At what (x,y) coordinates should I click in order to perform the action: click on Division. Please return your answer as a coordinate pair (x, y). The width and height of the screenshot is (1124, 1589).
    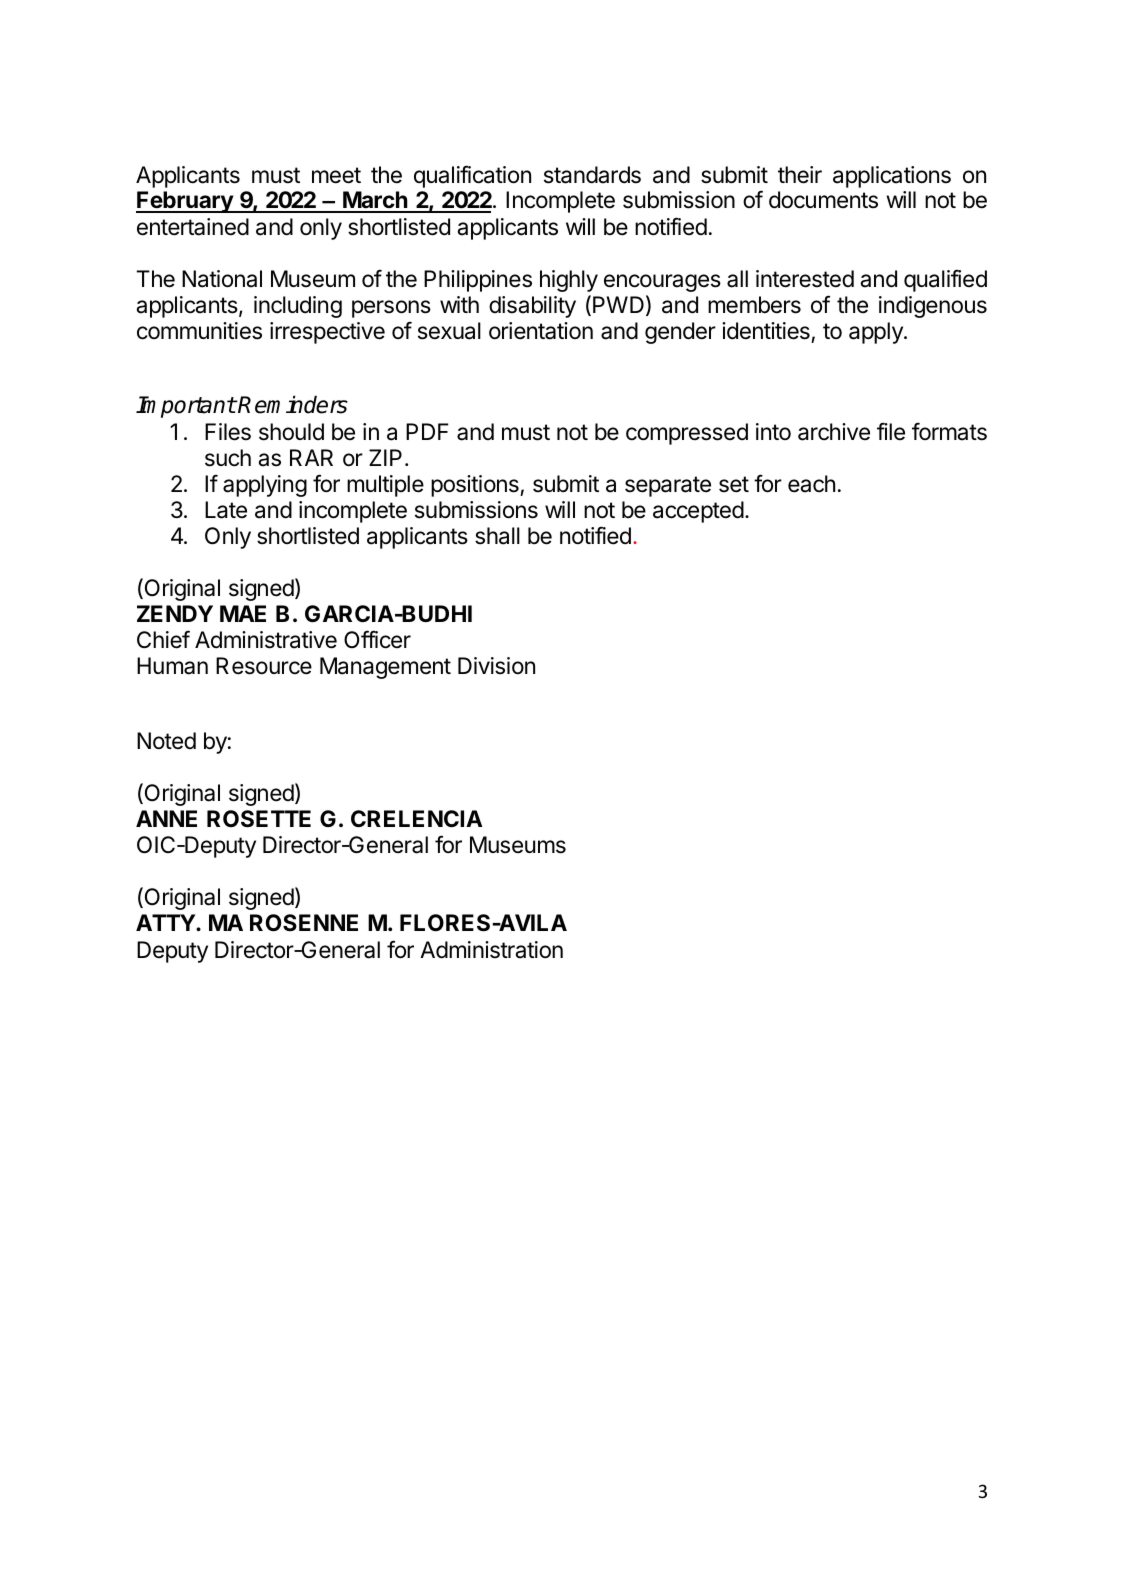
    Looking at the image, I should click on (496, 666).
